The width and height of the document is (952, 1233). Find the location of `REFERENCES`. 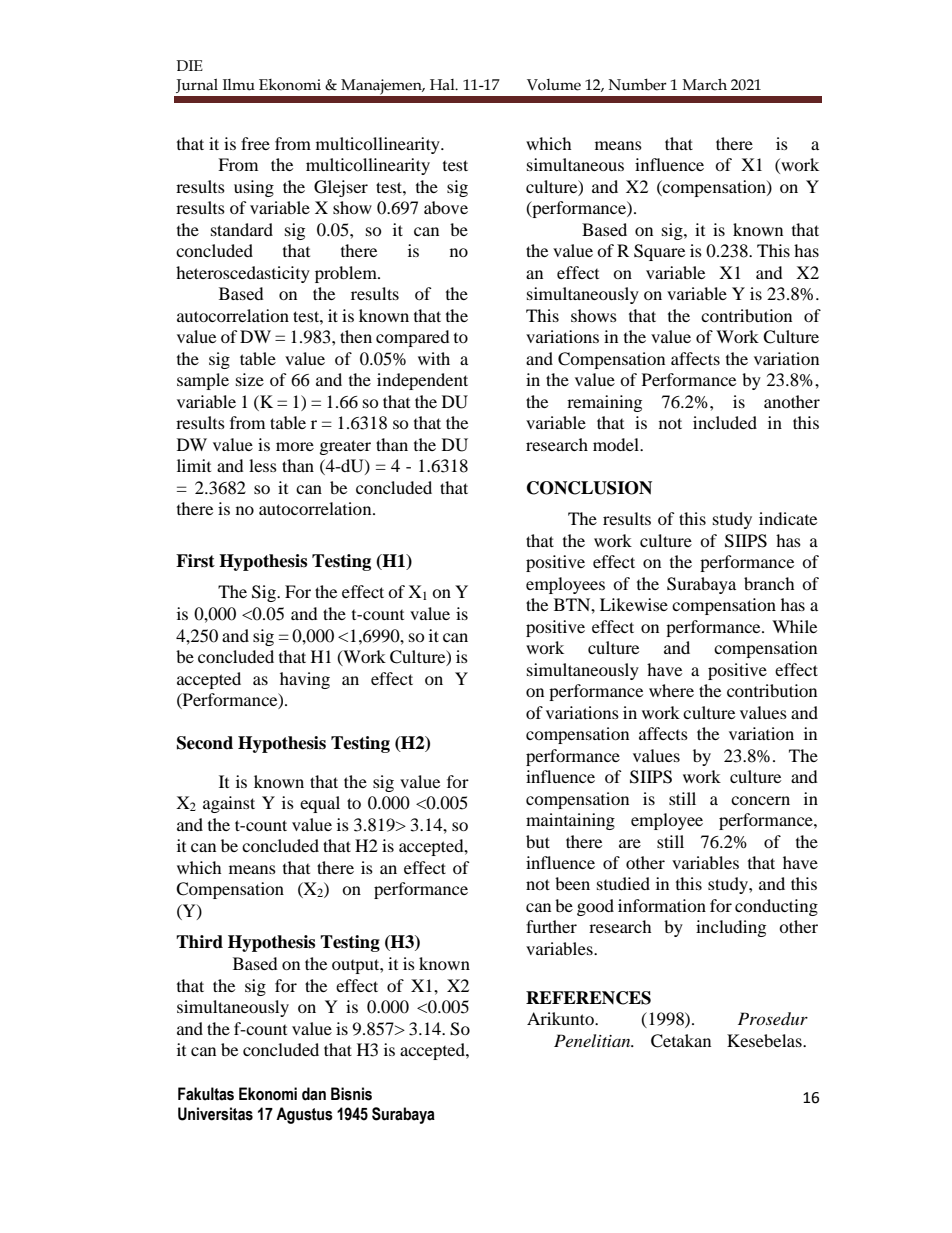

REFERENCES is located at coordinates (588, 998).
